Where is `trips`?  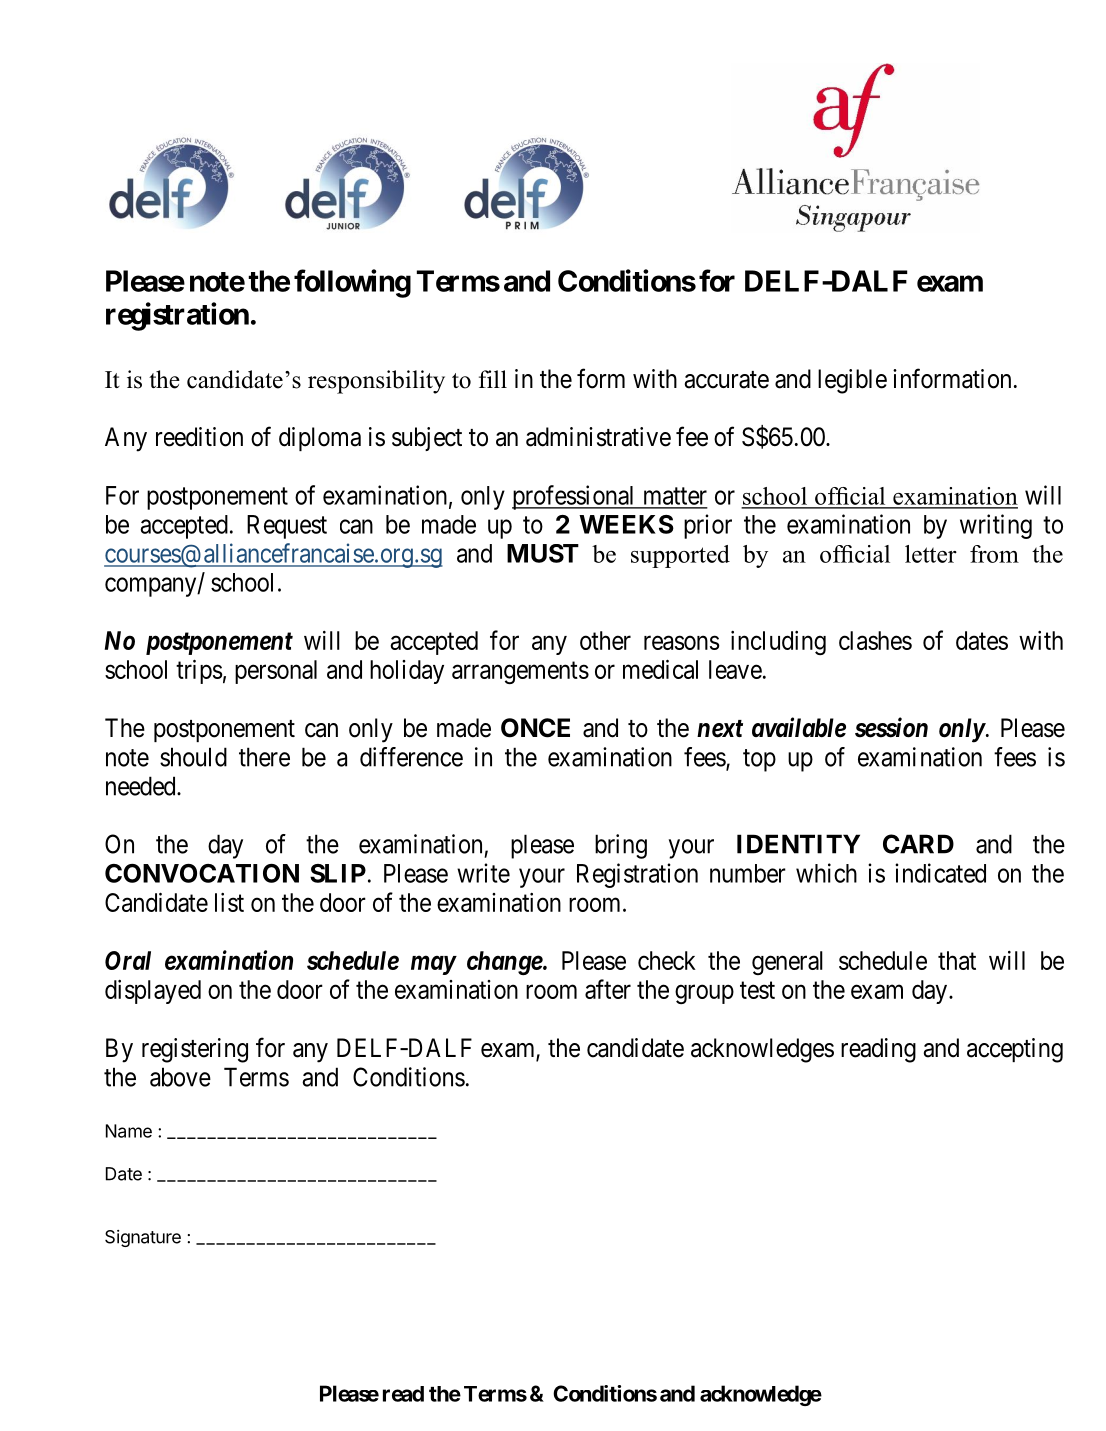 trips is located at coordinates (199, 671).
